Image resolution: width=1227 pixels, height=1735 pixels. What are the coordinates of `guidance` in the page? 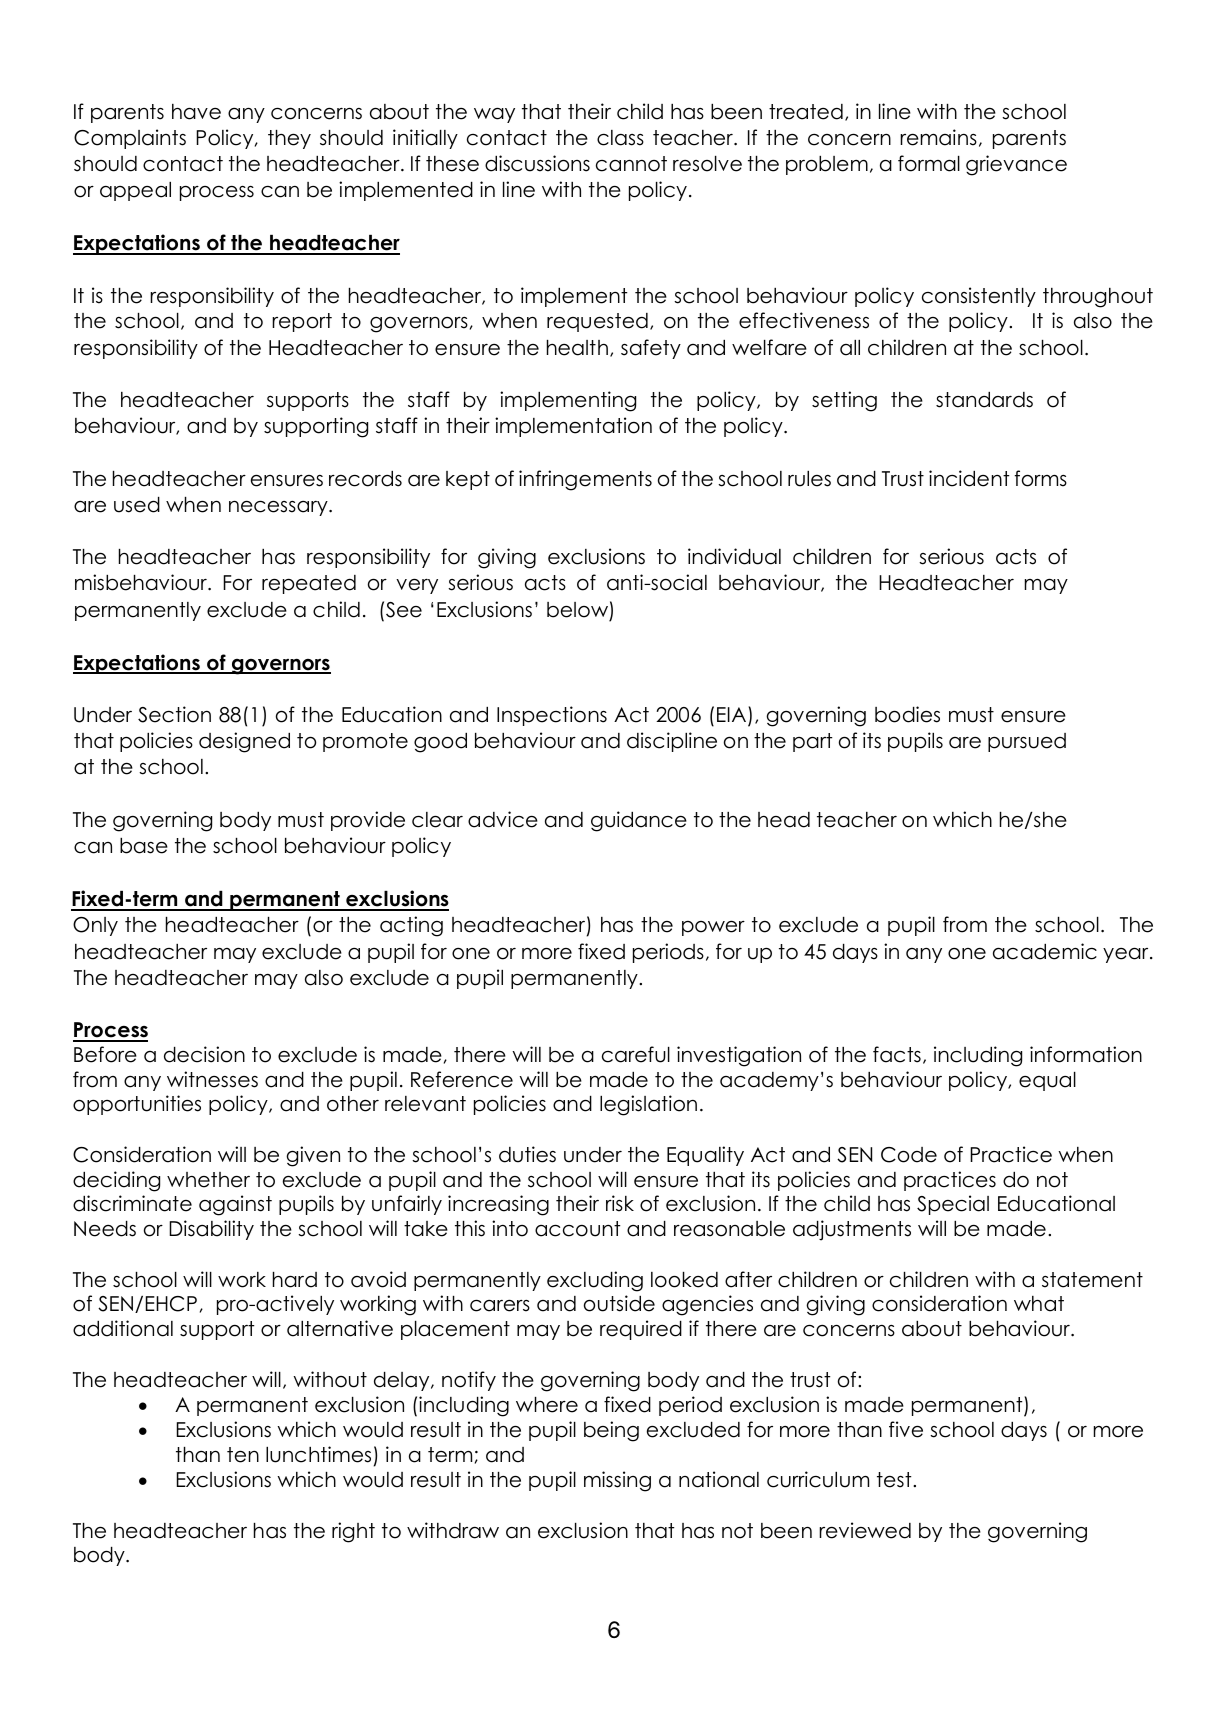 It's located at (639, 821).
